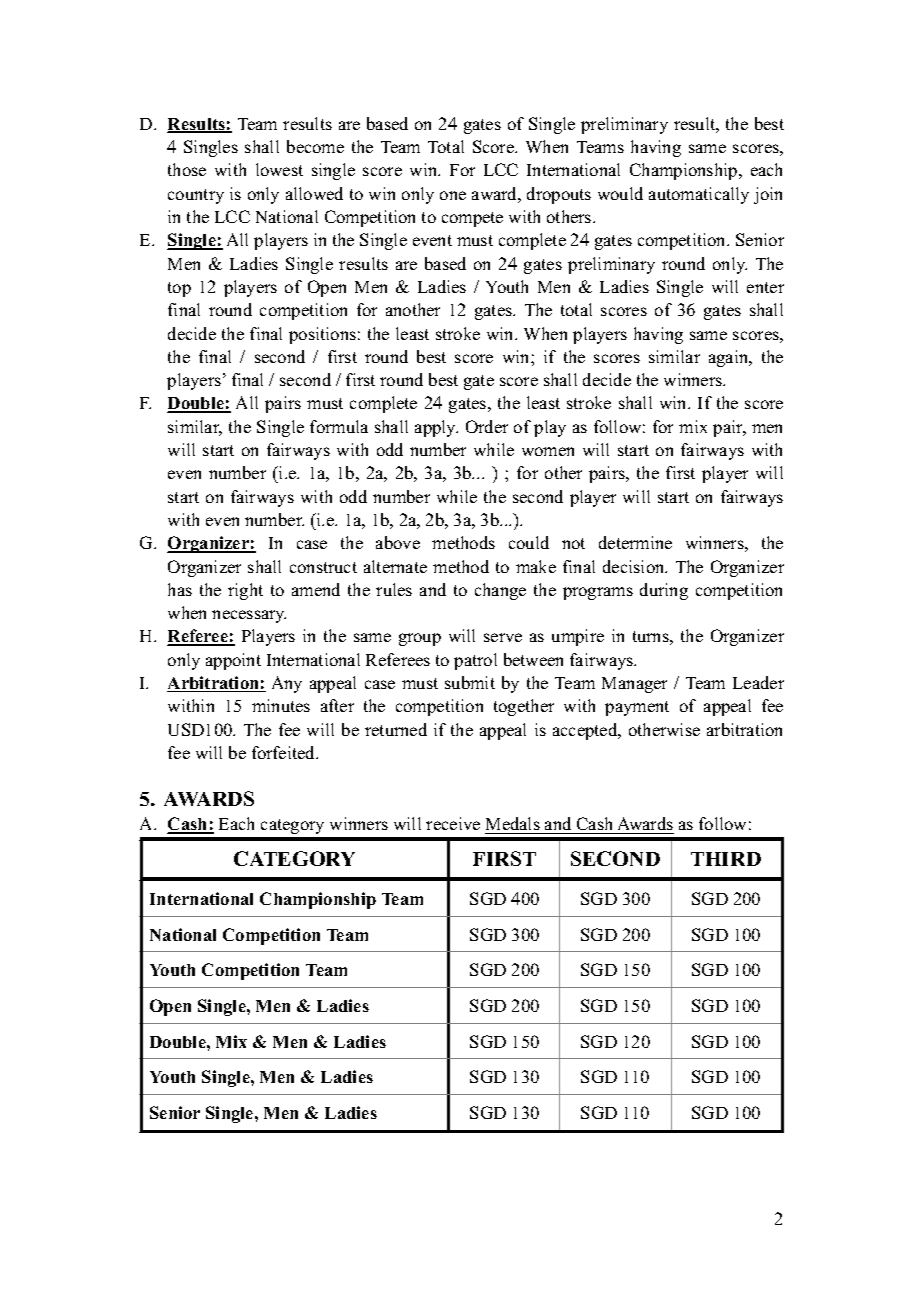 This screenshot has width=924, height=1308. Describe the element at coordinates (726, 859) in the screenshot. I see `THIRD` at that location.
